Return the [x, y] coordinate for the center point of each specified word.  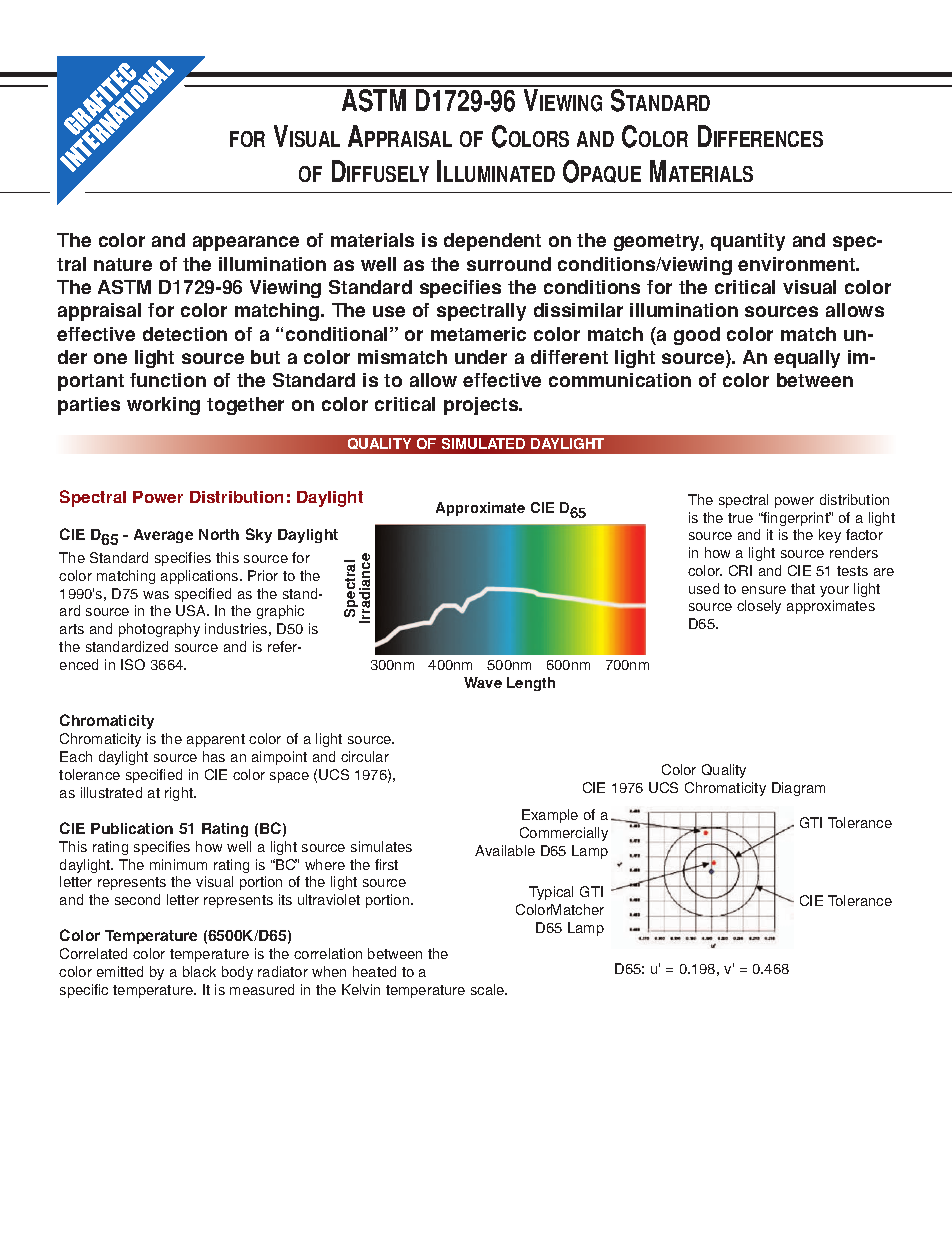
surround [509, 264]
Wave [483, 682]
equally [807, 359]
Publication [132, 828]
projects [482, 406]
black [199, 971]
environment [797, 264]
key [830, 536]
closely [759, 607]
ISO [133, 664]
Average [163, 536]
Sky [259, 535]
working [163, 406]
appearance [246, 243]
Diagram [798, 789]
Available [505, 850]
